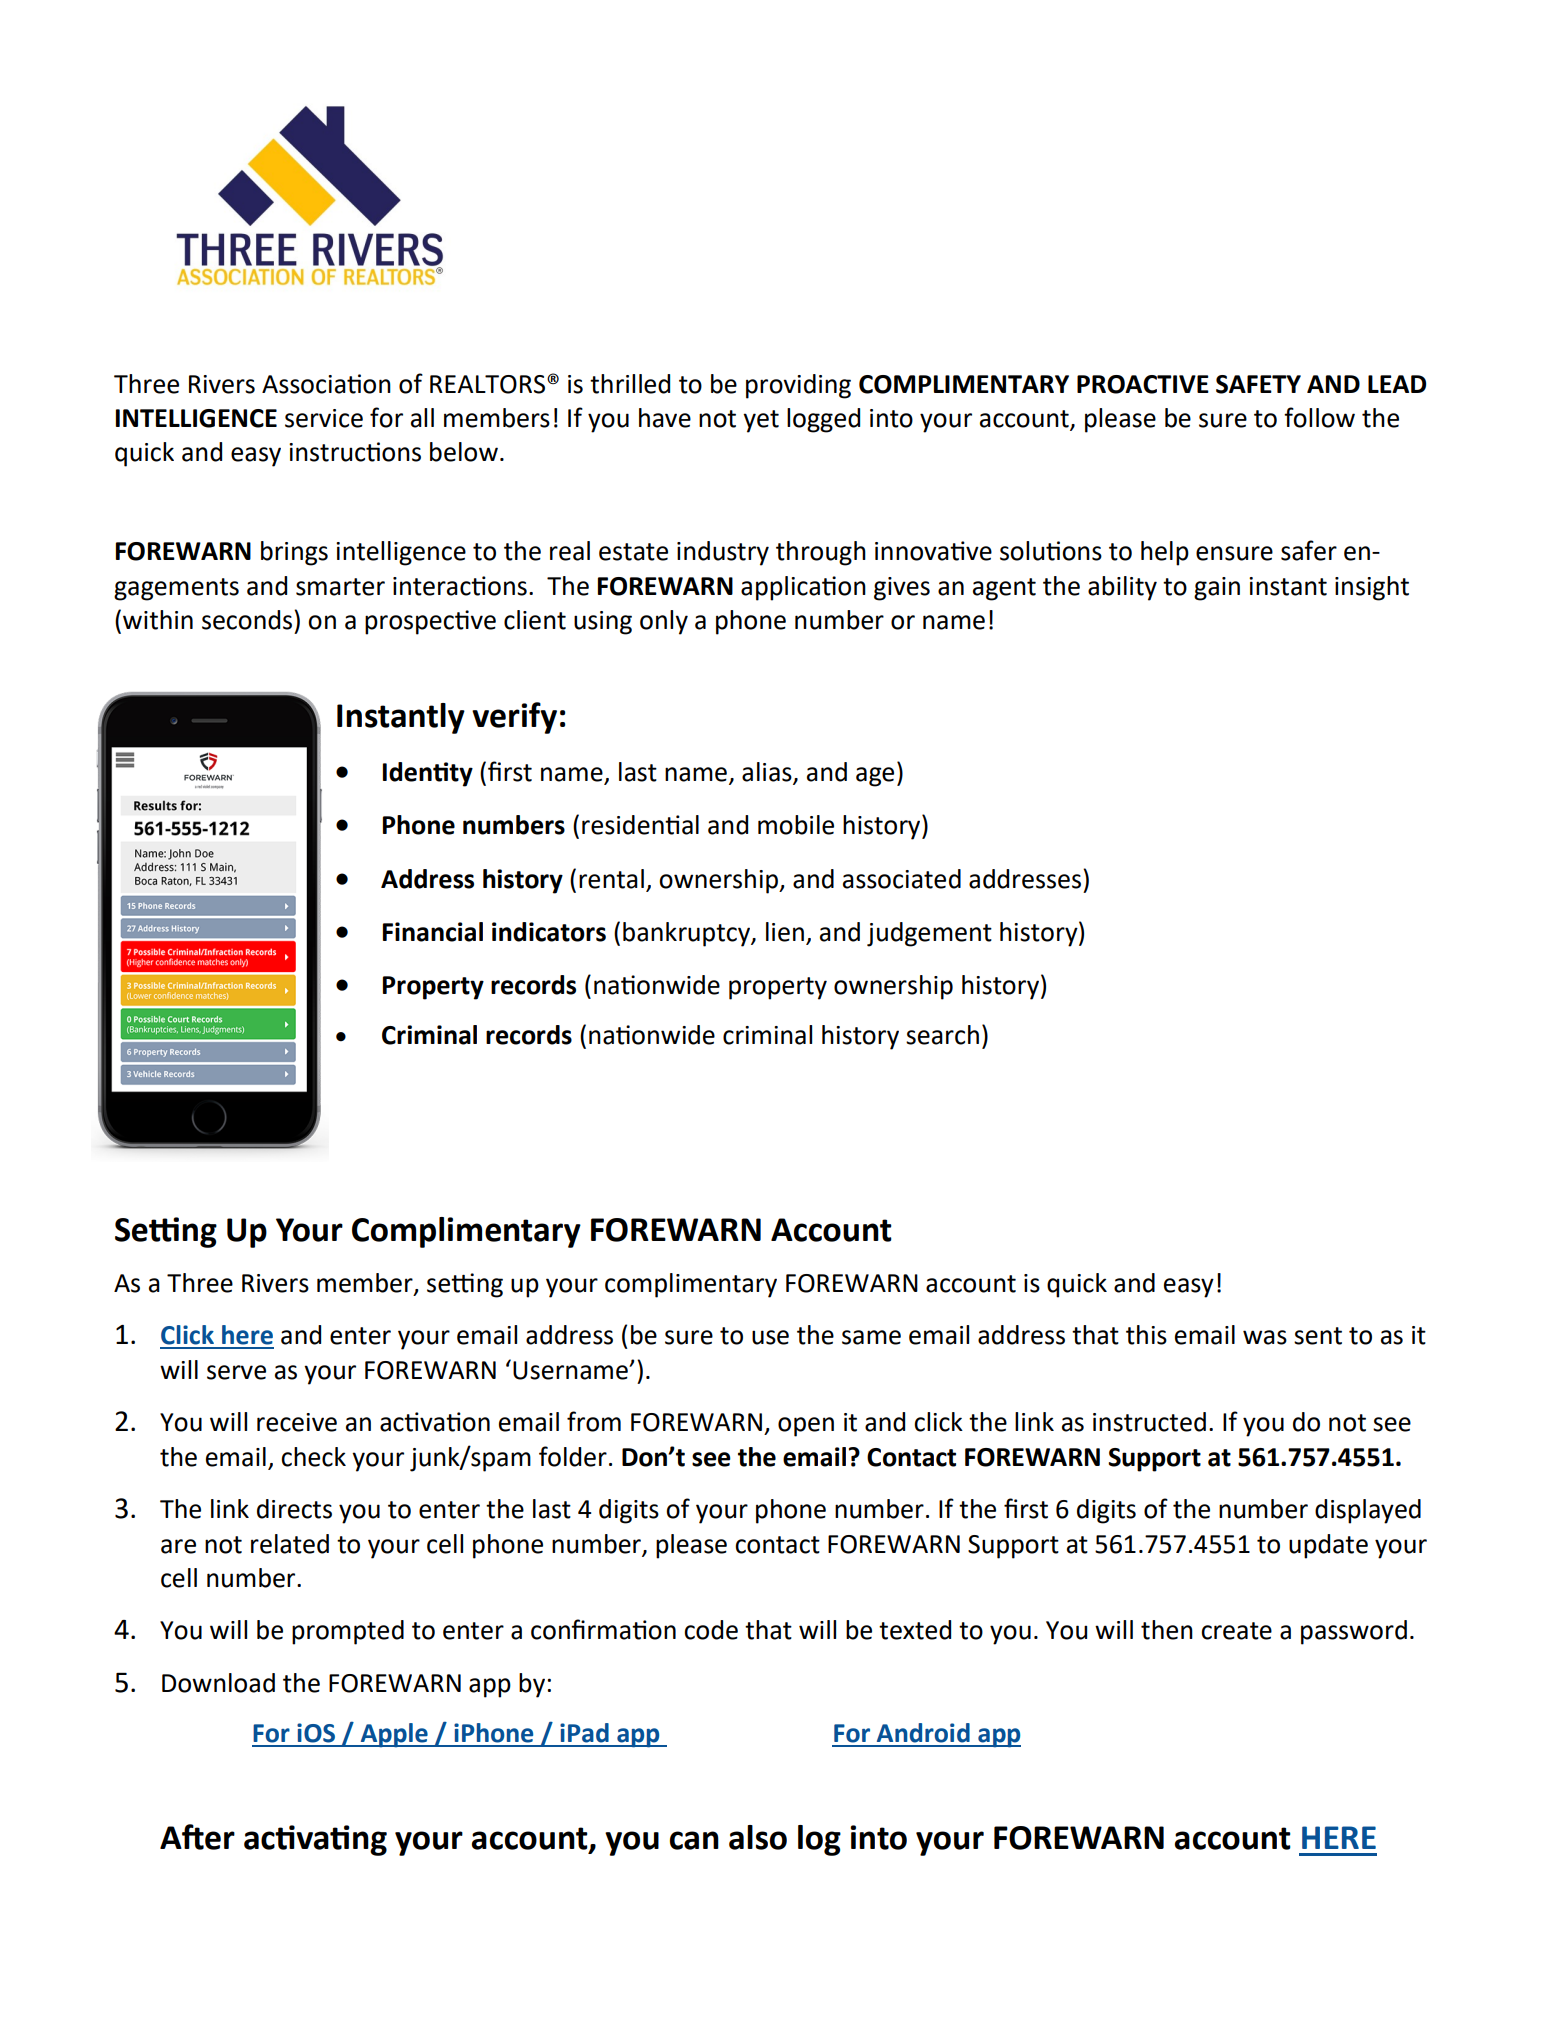 This screenshot has height=2023, width=1563. What do you see at coordinates (1217, 589) in the screenshot?
I see `gain` at bounding box center [1217, 589].
